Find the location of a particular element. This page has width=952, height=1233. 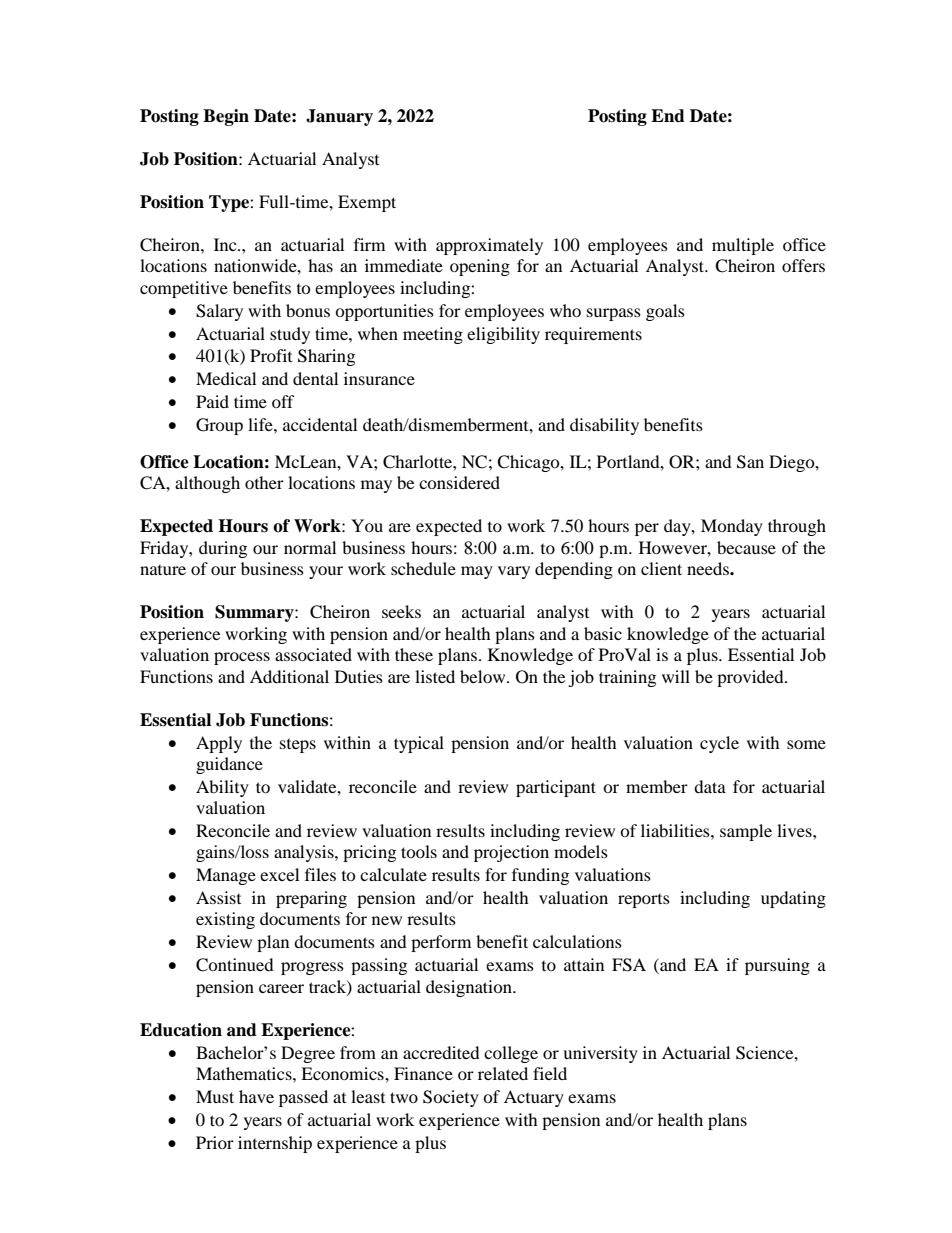

eligibility is located at coordinates (503, 335).
